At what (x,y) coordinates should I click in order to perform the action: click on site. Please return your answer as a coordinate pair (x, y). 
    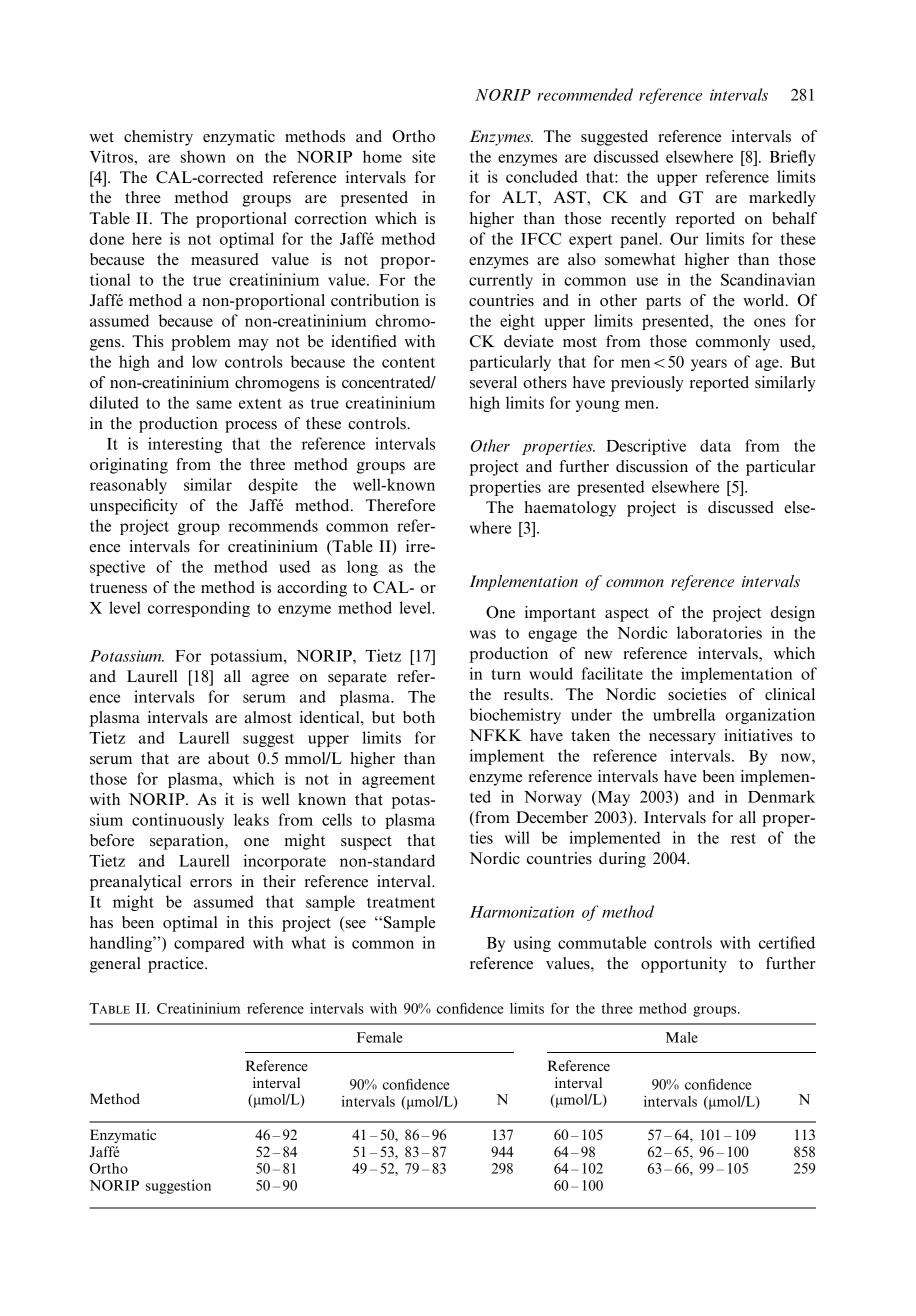
    Looking at the image, I should click on (423, 156).
